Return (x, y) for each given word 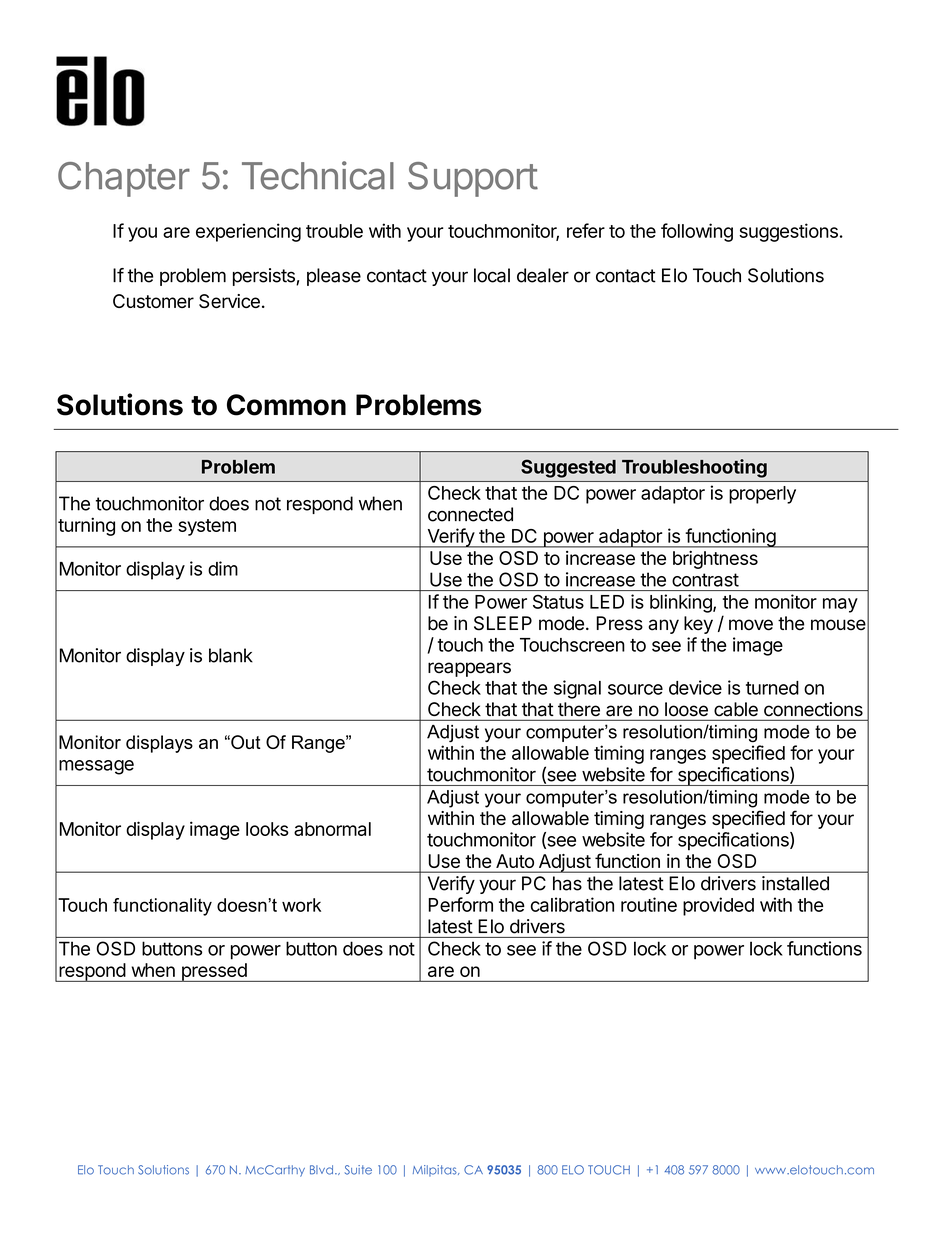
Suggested (568, 468)
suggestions (788, 232)
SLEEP (503, 623)
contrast (705, 580)
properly (762, 495)
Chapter (124, 179)
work (301, 905)
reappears (469, 669)
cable (736, 709)
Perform (460, 904)
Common (286, 405)
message (96, 767)
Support (473, 179)
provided (718, 906)
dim (223, 568)
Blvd (321, 1170)
